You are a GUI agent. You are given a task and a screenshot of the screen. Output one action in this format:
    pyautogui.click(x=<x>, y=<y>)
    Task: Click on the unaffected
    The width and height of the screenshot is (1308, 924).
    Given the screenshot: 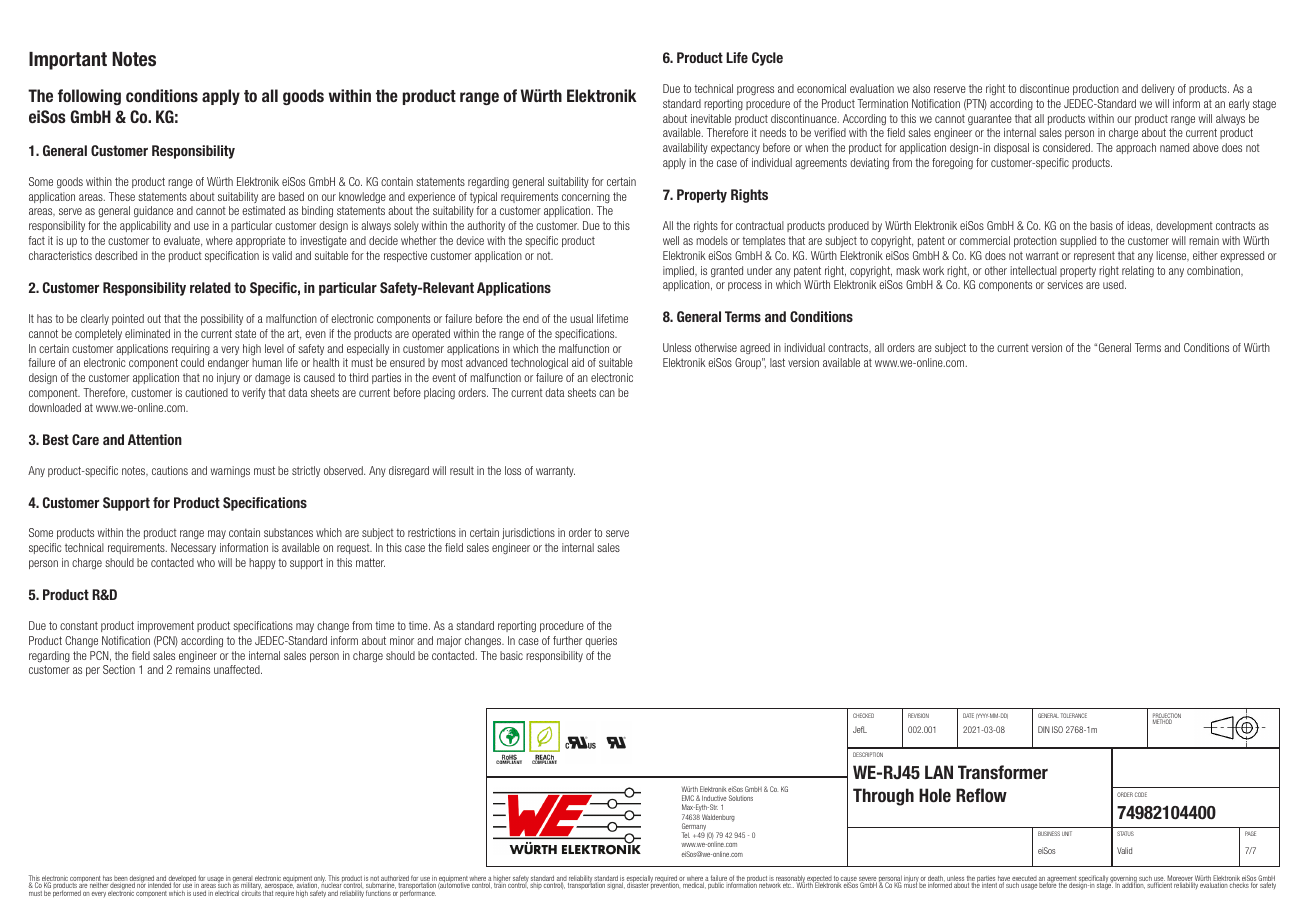 What is the action you would take?
    pyautogui.click(x=238, y=669)
